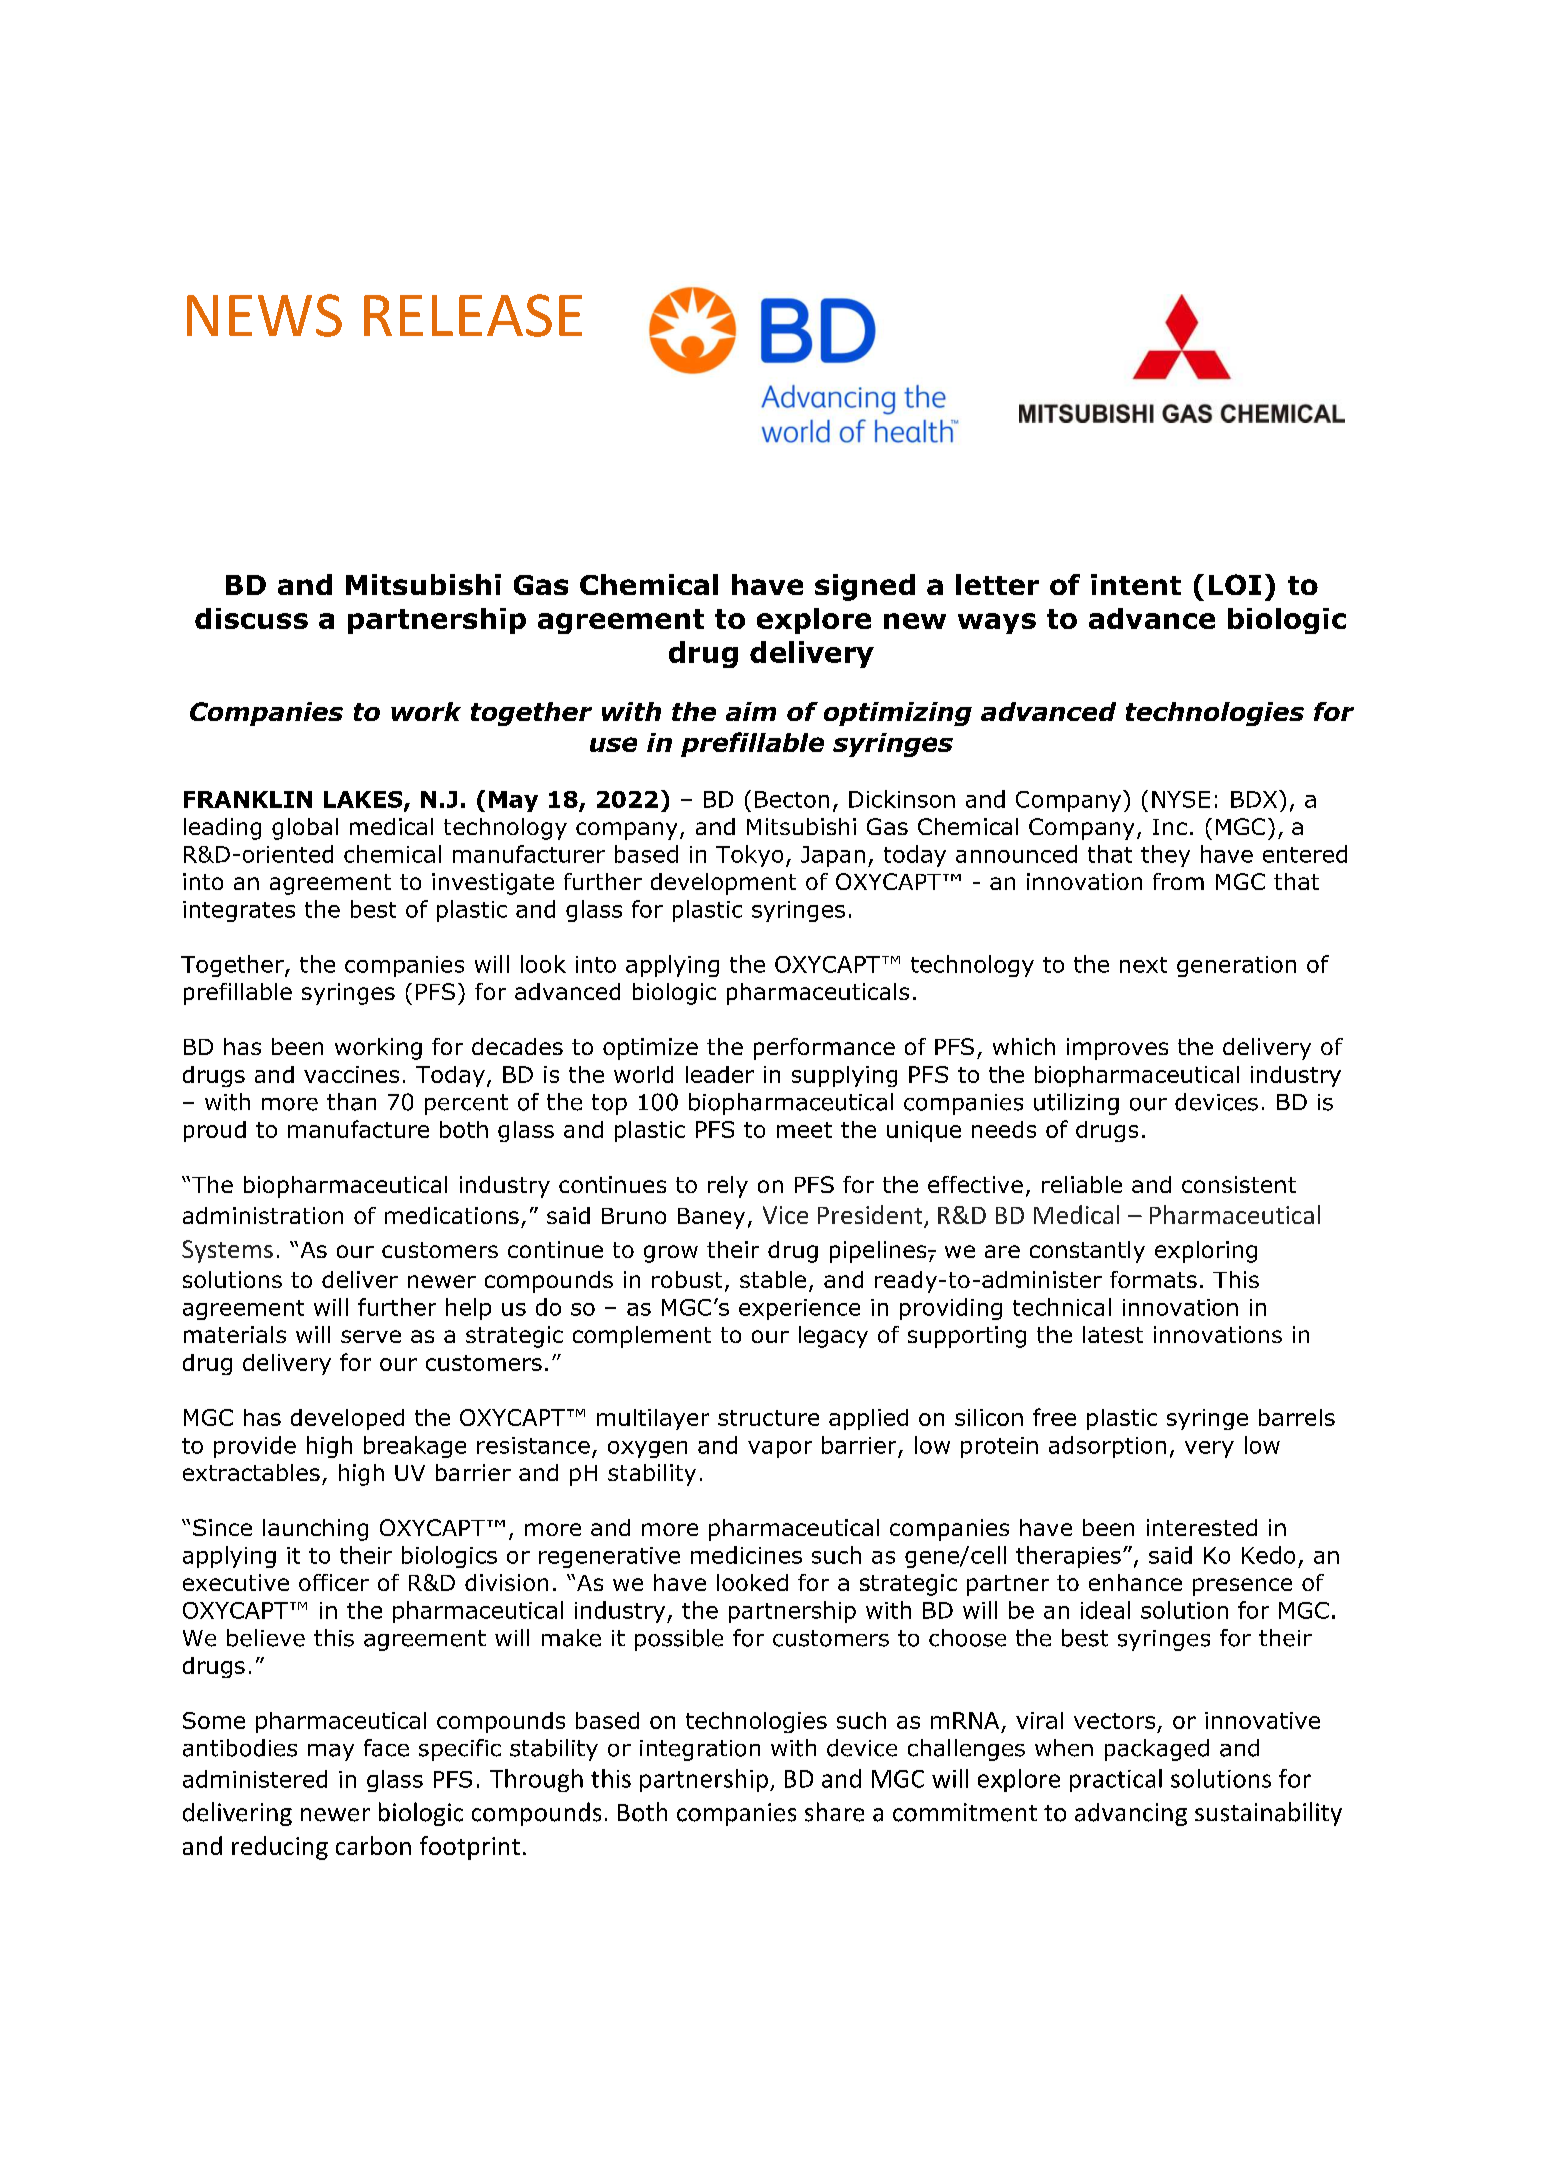 This page has height=2180, width=1541. I want to click on RELEASE, so click(473, 315).
